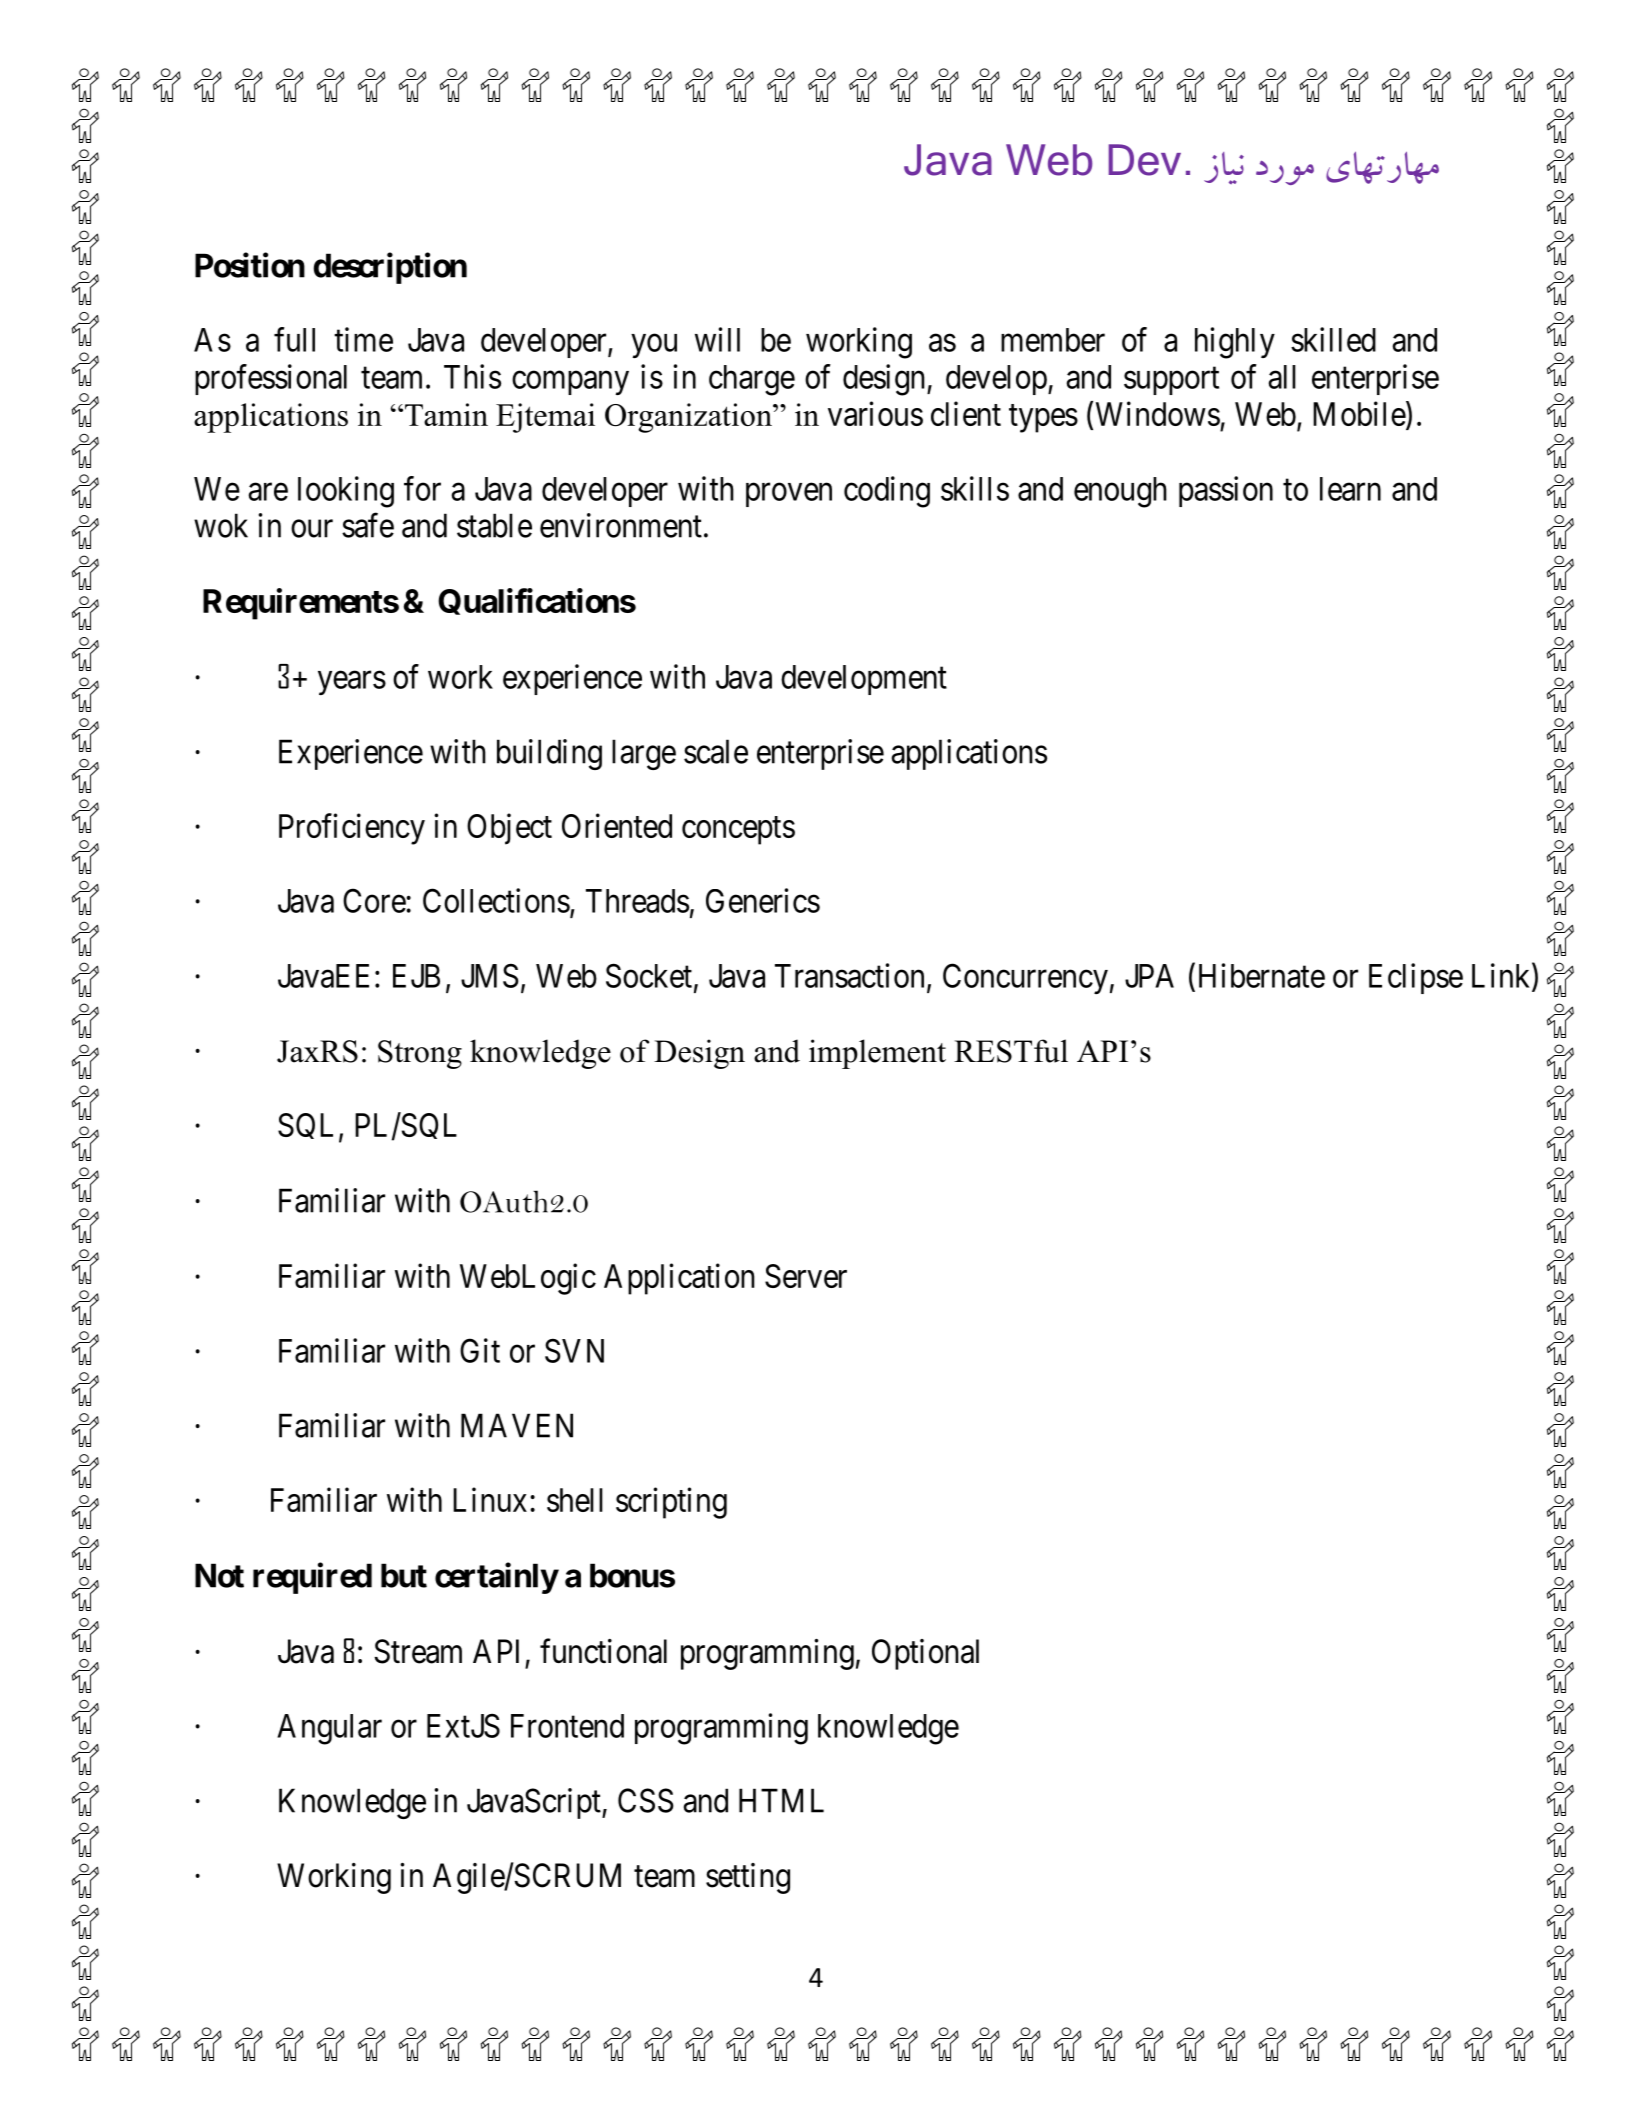 The width and height of the document is (1644, 2128). What do you see at coordinates (806, 1276) in the document?
I see `Server` at bounding box center [806, 1276].
